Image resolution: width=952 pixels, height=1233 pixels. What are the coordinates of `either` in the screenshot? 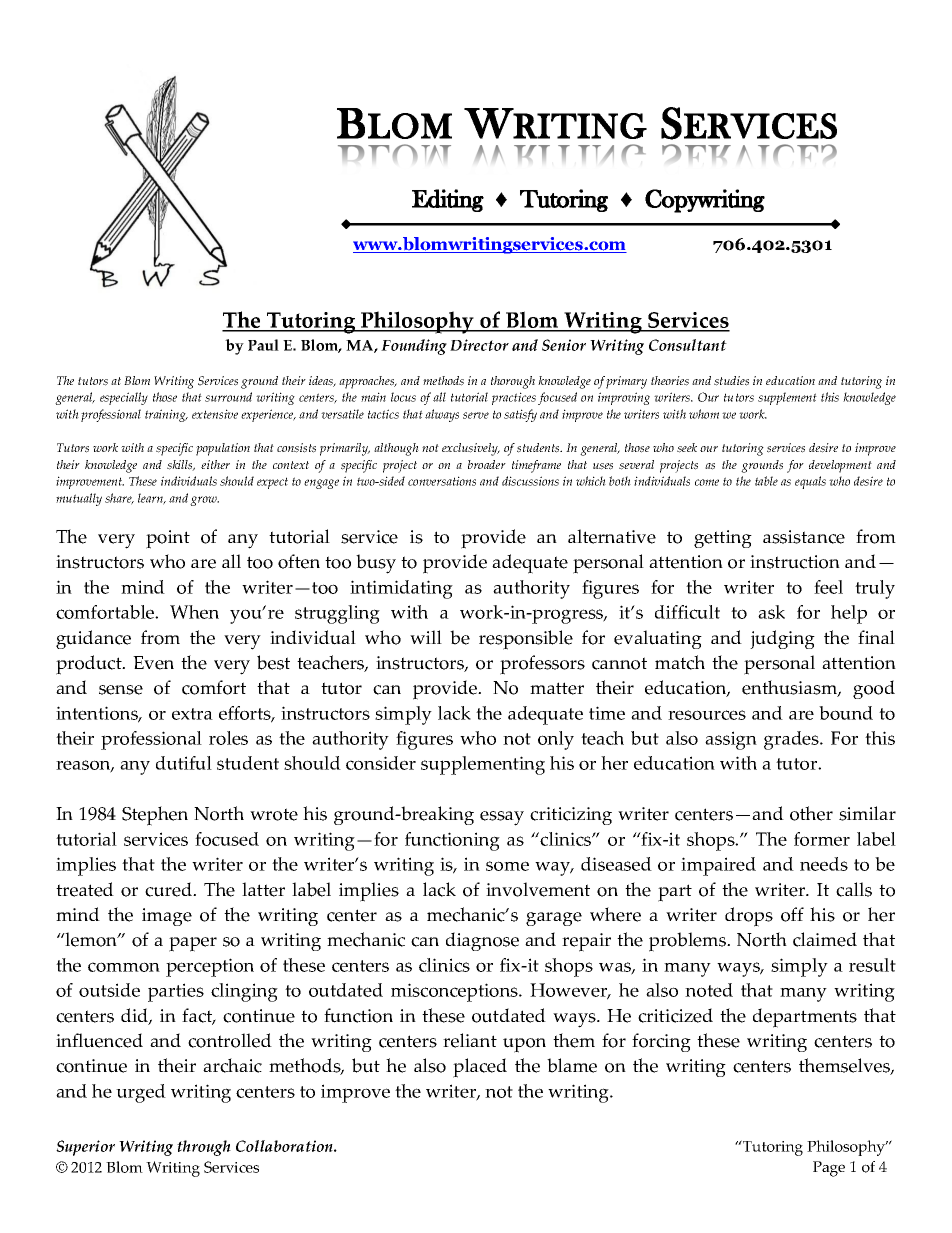 It's located at (215, 464).
